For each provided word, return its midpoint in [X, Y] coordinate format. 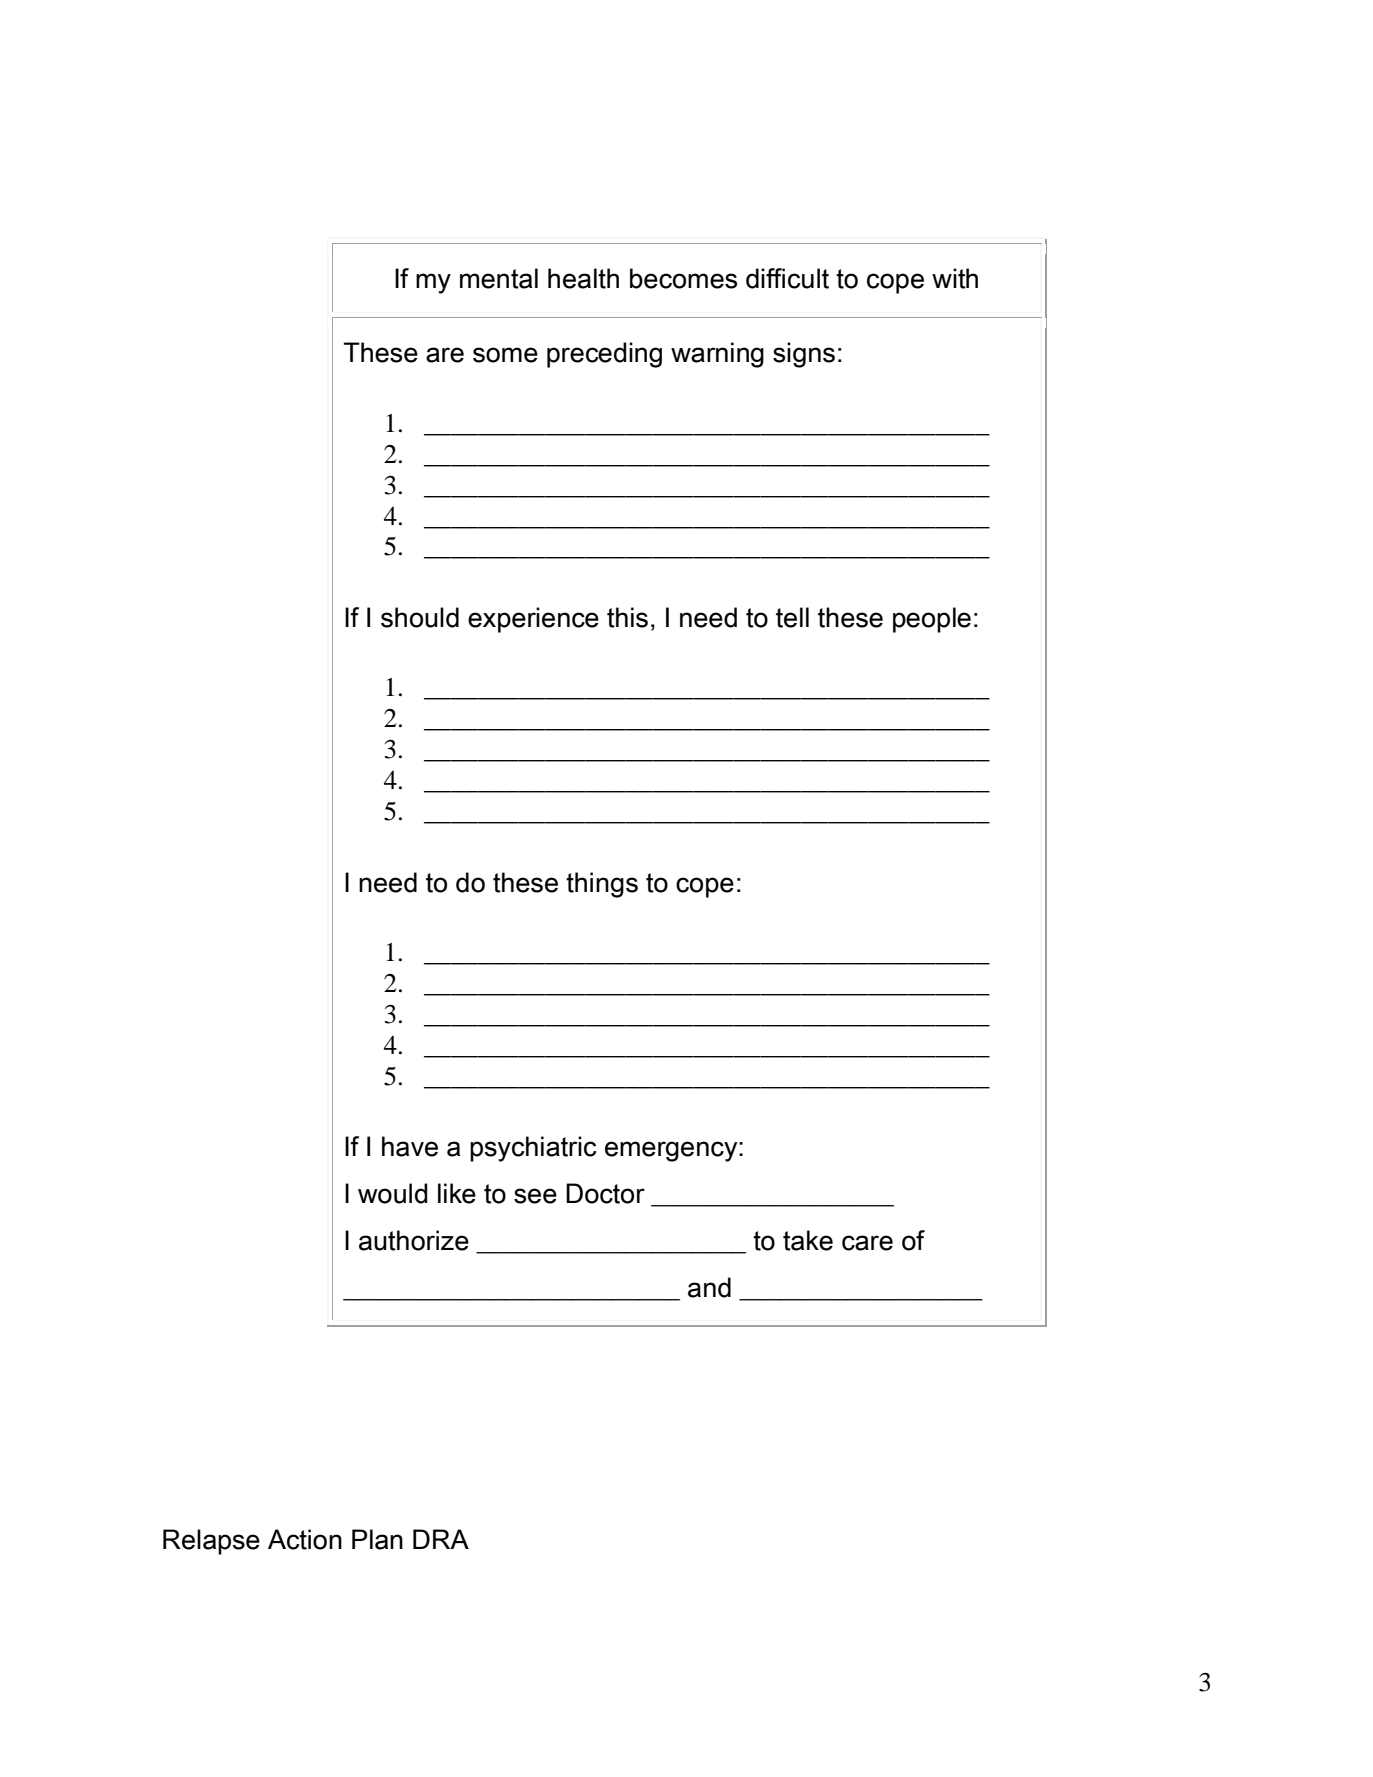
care [867, 1243]
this [627, 617]
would [393, 1193]
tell [792, 617]
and [709, 1287]
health [583, 278]
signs [804, 355]
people [932, 620]
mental [499, 278]
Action [305, 1539]
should [420, 617]
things [602, 885]
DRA [441, 1539]
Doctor [605, 1193]
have [410, 1146]
